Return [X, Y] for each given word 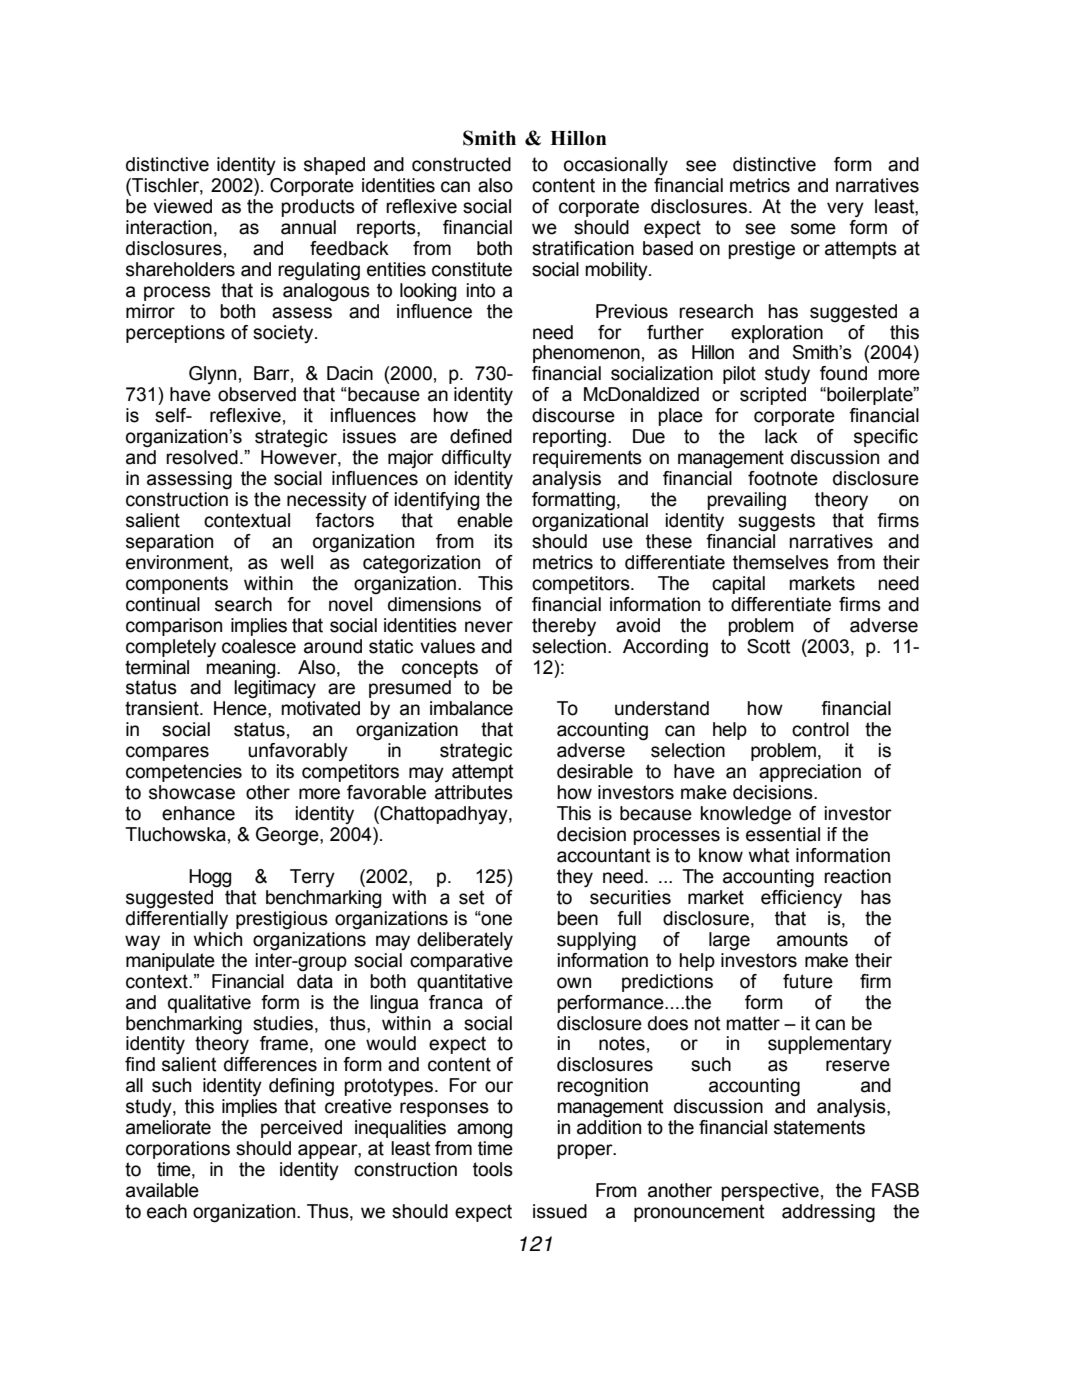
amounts [812, 939]
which [217, 939]
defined [481, 436]
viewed [182, 206]
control [820, 729]
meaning [242, 669]
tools [493, 1169]
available [162, 1190]
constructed [461, 164]
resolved [202, 457]
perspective [770, 1192]
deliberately [465, 941]
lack [781, 436]
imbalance [471, 708]
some [813, 229]
